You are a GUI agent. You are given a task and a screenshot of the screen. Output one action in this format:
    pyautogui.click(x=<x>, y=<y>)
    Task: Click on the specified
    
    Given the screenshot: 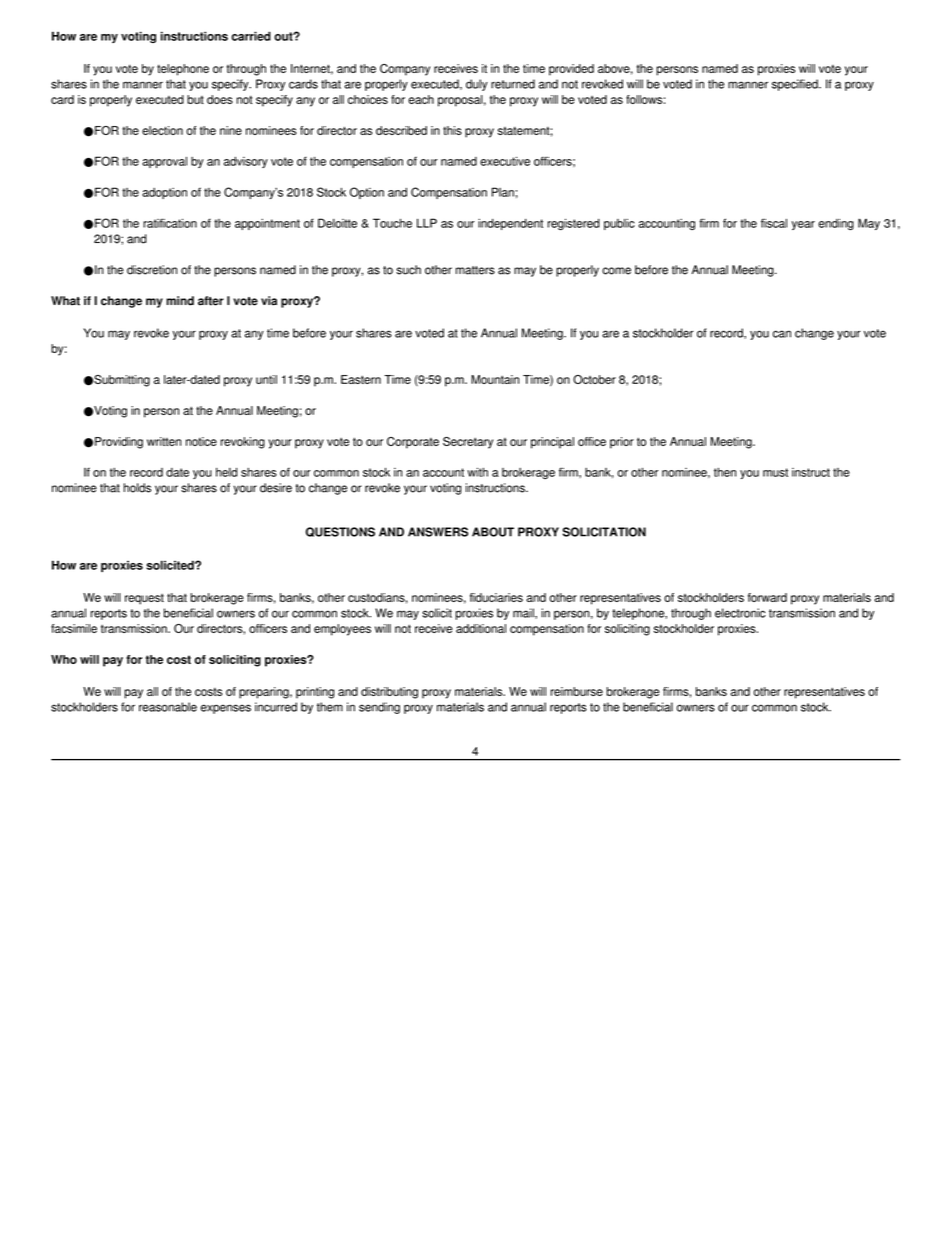 What is the action you would take?
    pyautogui.click(x=796, y=85)
